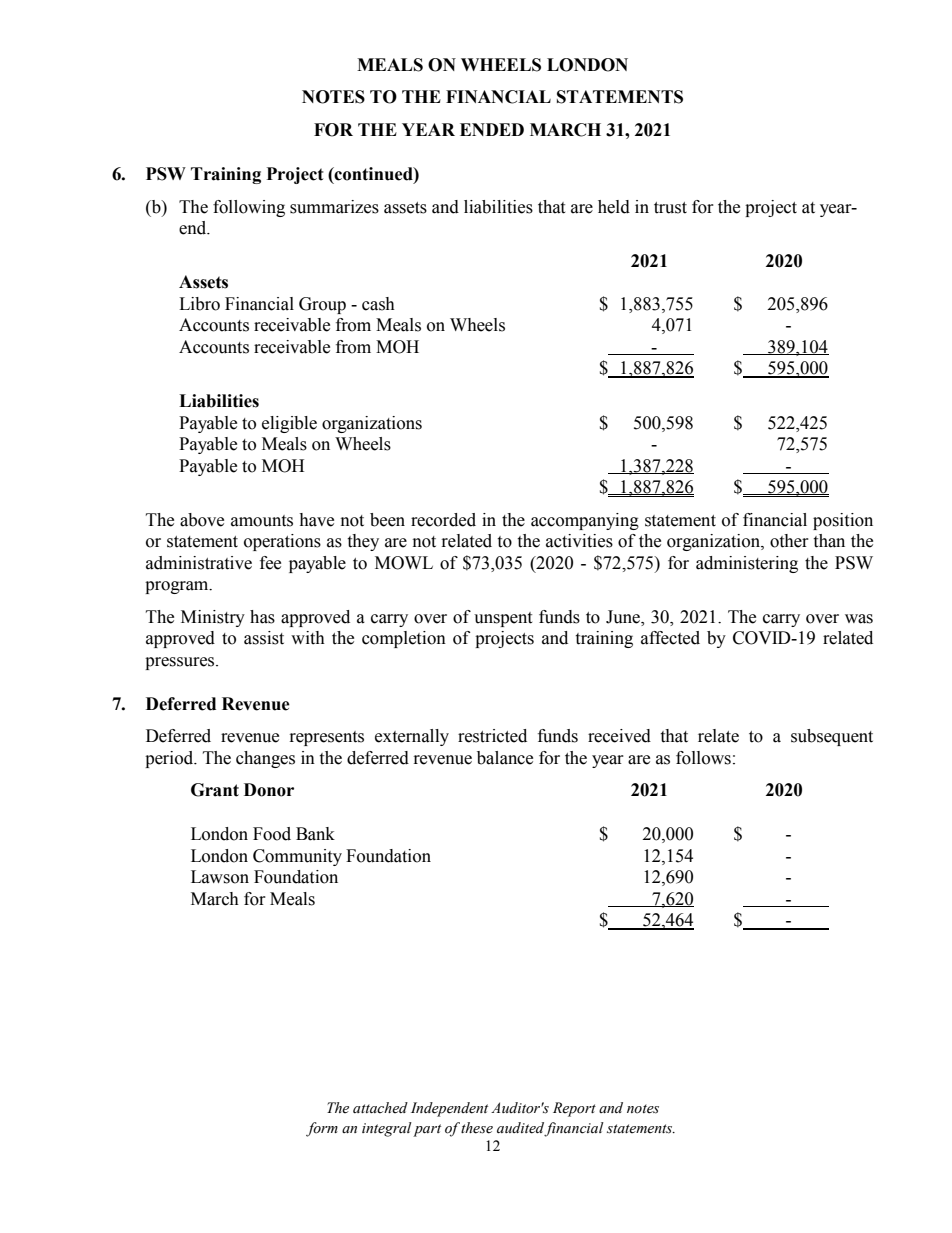 The width and height of the screenshot is (952, 1233). What do you see at coordinates (670, 208) in the screenshot?
I see `trust` at bounding box center [670, 208].
